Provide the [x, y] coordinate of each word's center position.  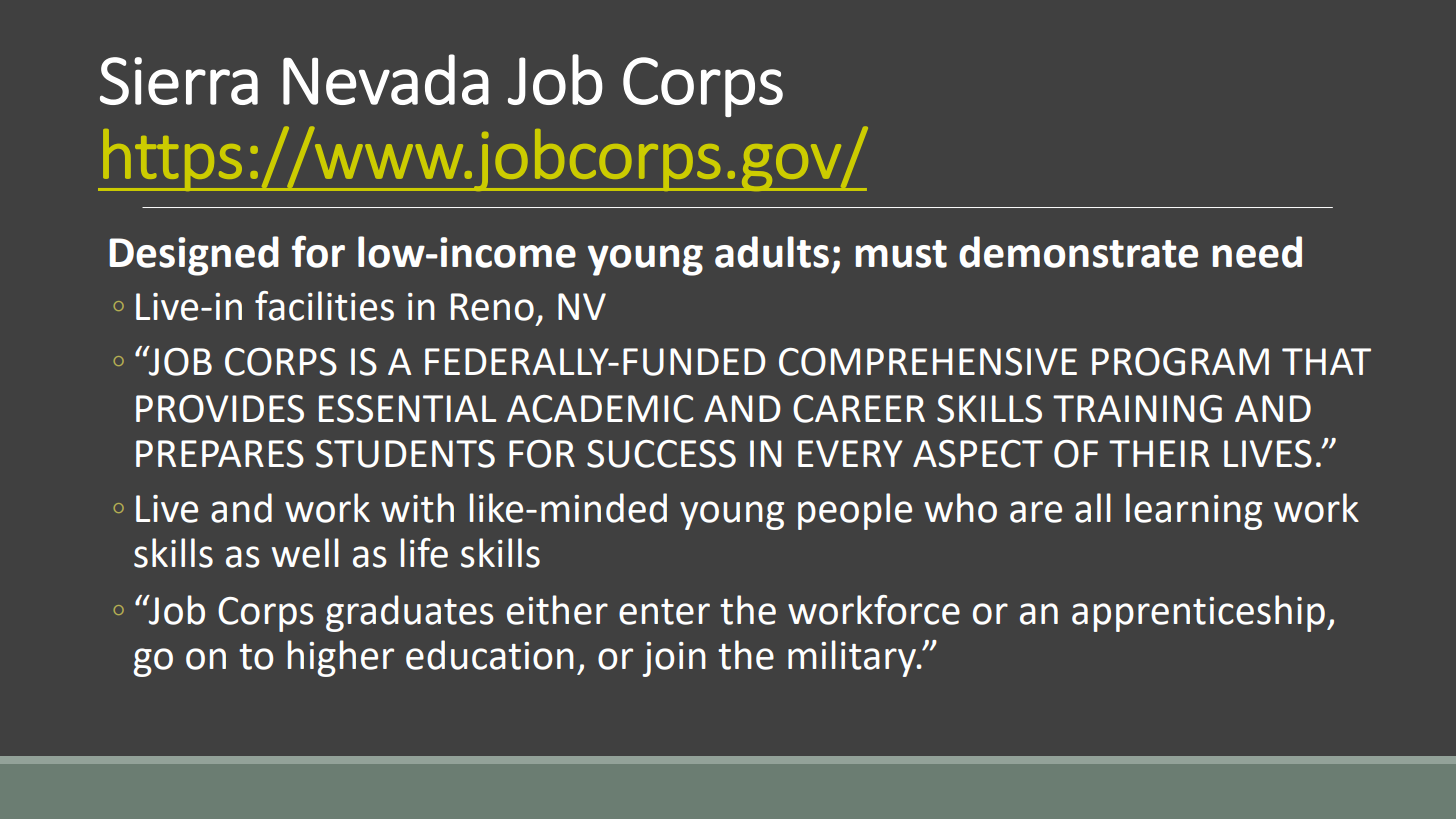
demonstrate [1078, 252]
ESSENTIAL [407, 409]
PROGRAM [1180, 362]
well [305, 553]
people [855, 511]
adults [772, 252]
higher [341, 658]
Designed [194, 256]
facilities [324, 306]
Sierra [179, 81]
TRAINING [1137, 409]
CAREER [859, 409]
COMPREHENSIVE [928, 362]
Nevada [386, 79]
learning [1194, 511]
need [1257, 252]
